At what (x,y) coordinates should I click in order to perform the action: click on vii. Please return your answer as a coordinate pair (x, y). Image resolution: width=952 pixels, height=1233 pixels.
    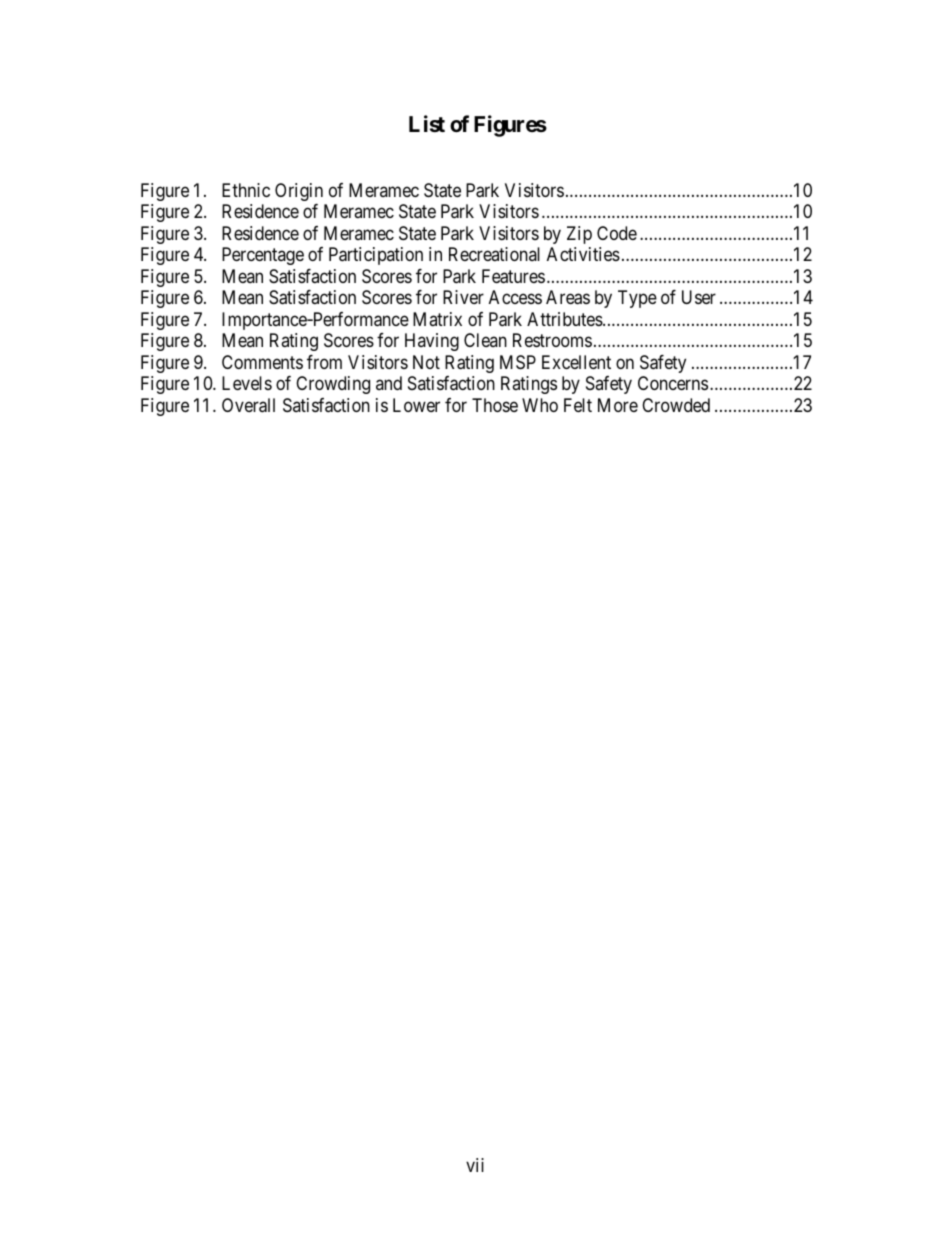
    Looking at the image, I should click on (475, 1165).
